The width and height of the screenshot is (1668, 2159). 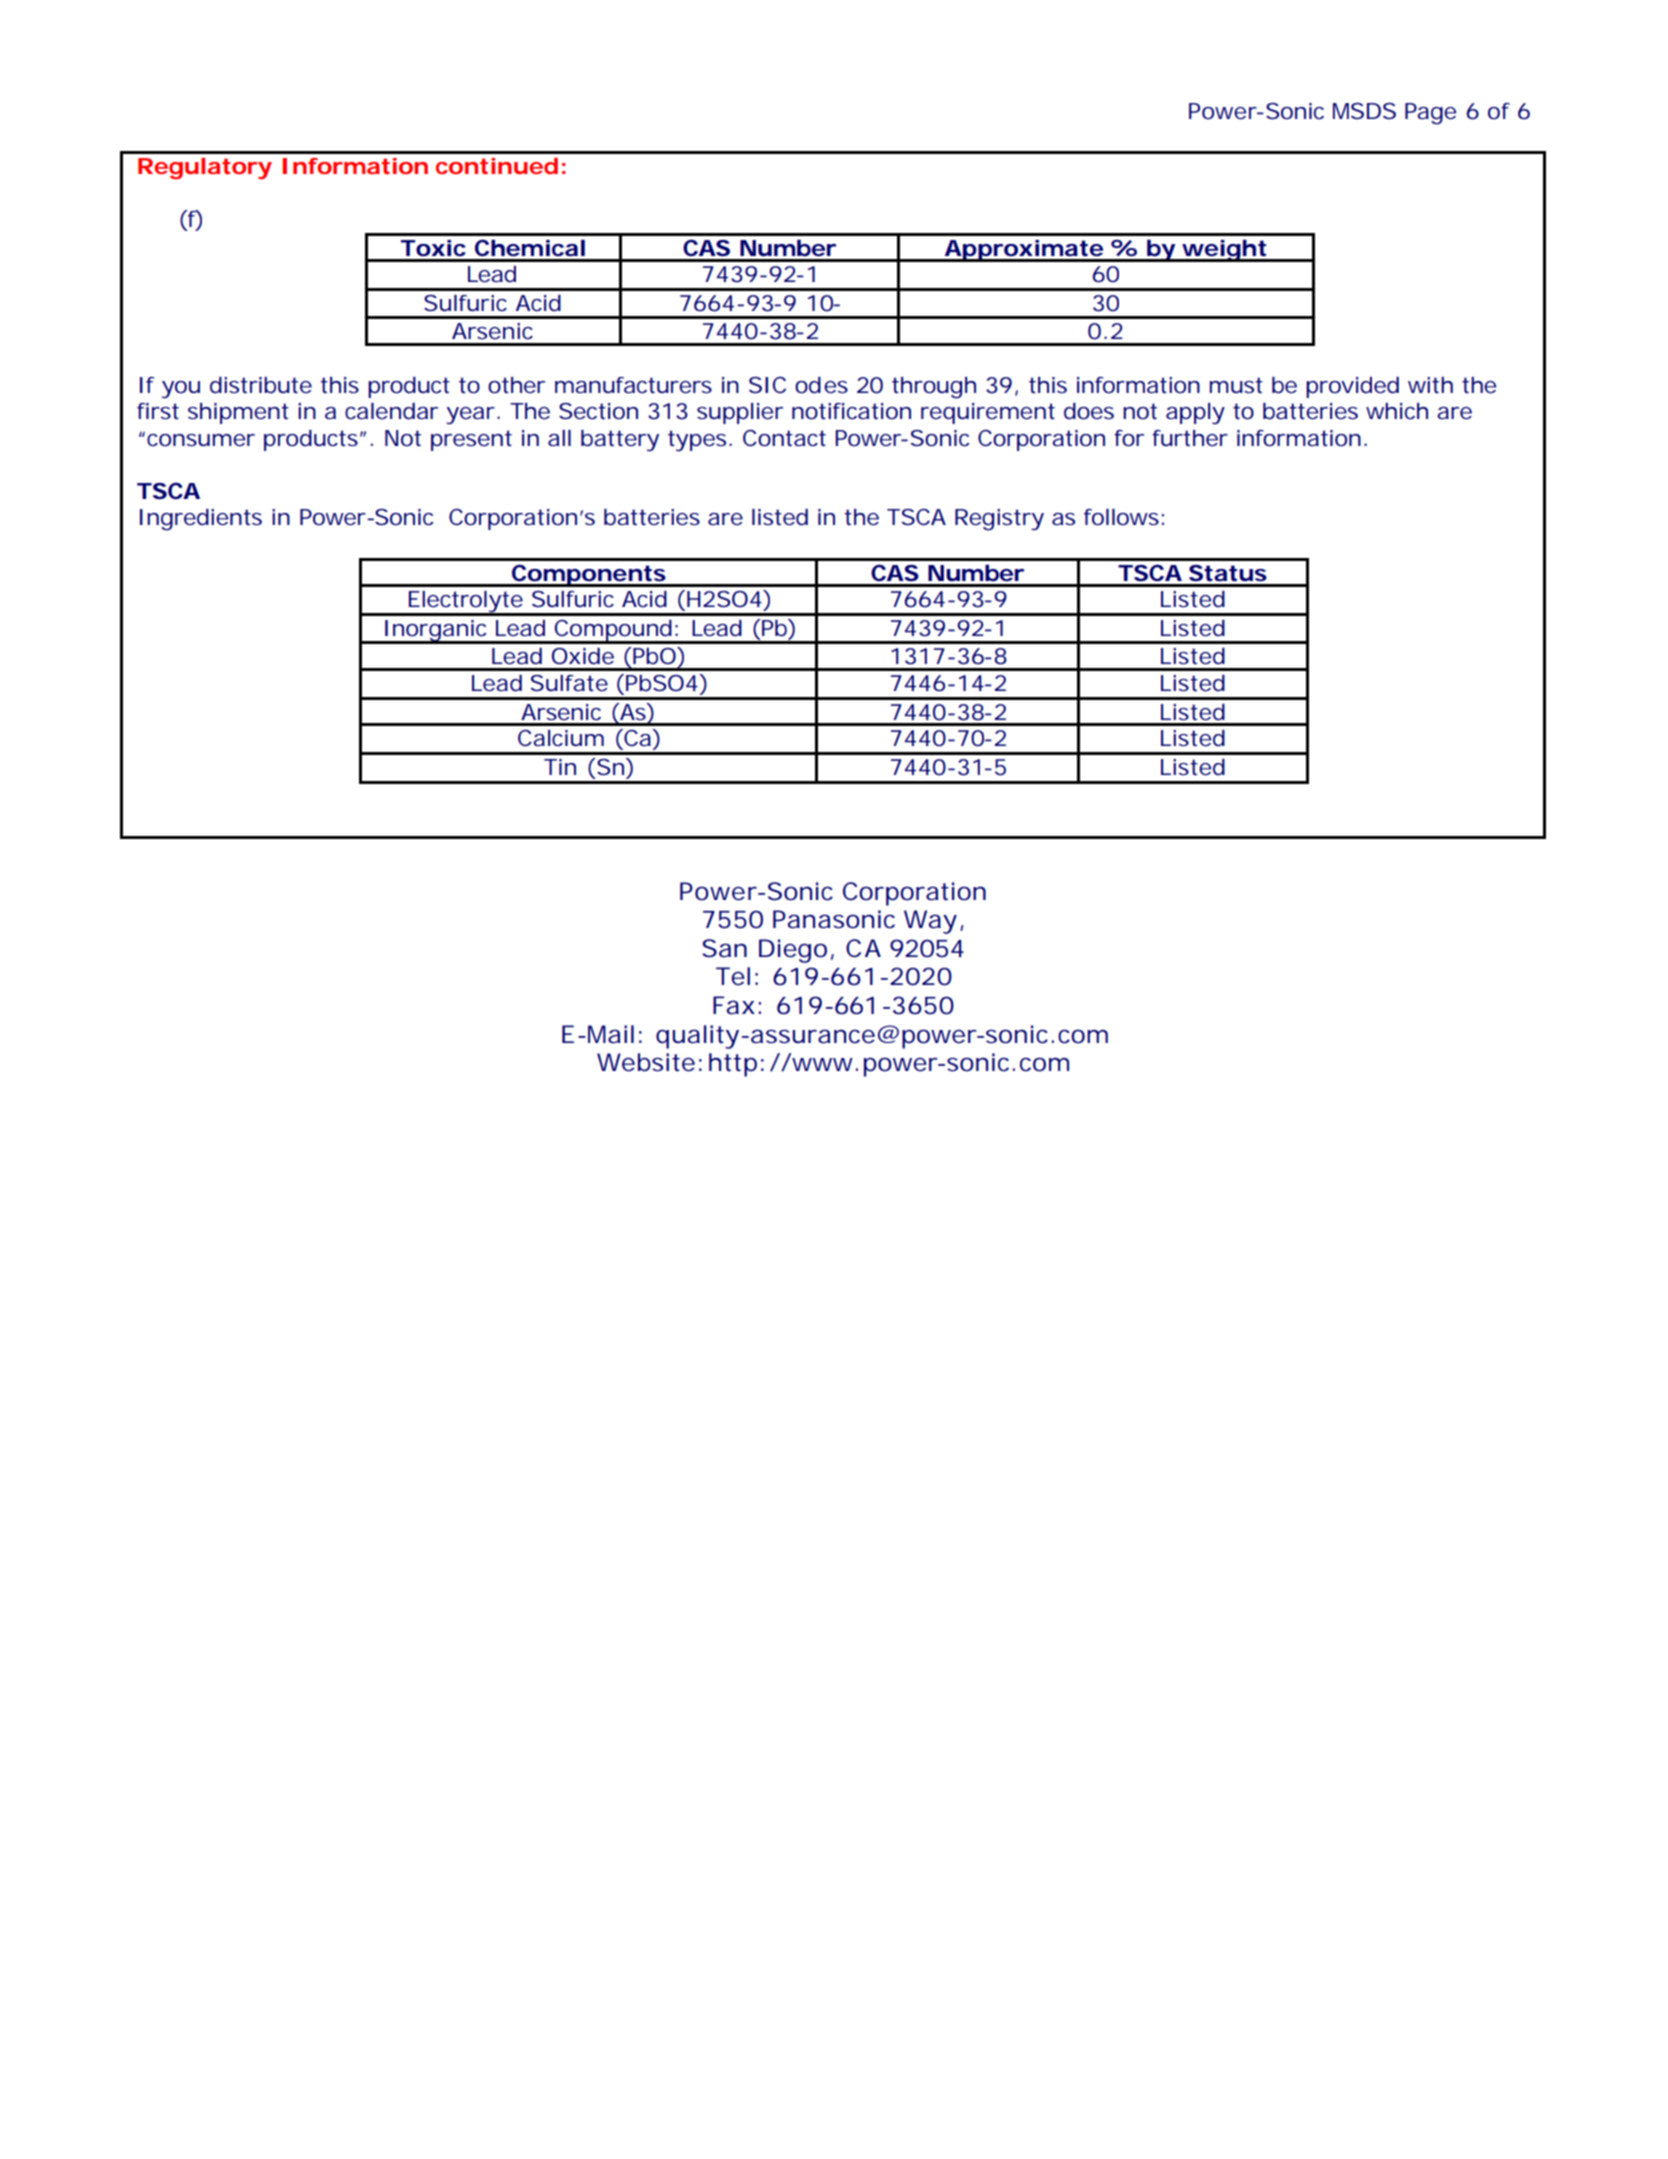 What do you see at coordinates (201, 520) in the screenshot?
I see `Ingredients` at bounding box center [201, 520].
